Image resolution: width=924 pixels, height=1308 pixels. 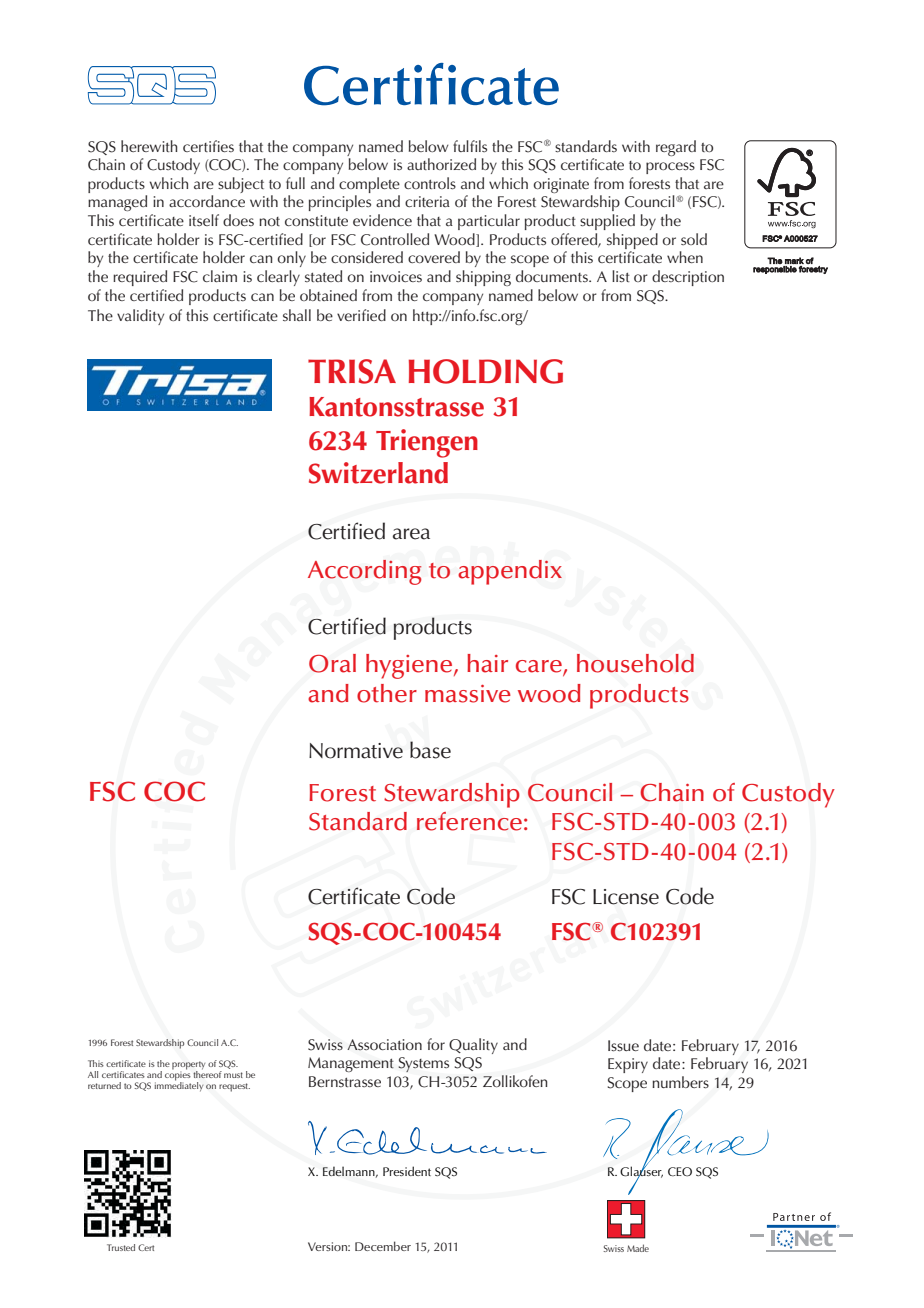 What do you see at coordinates (607, 222) in the screenshot?
I see `supplied` at bounding box center [607, 222].
